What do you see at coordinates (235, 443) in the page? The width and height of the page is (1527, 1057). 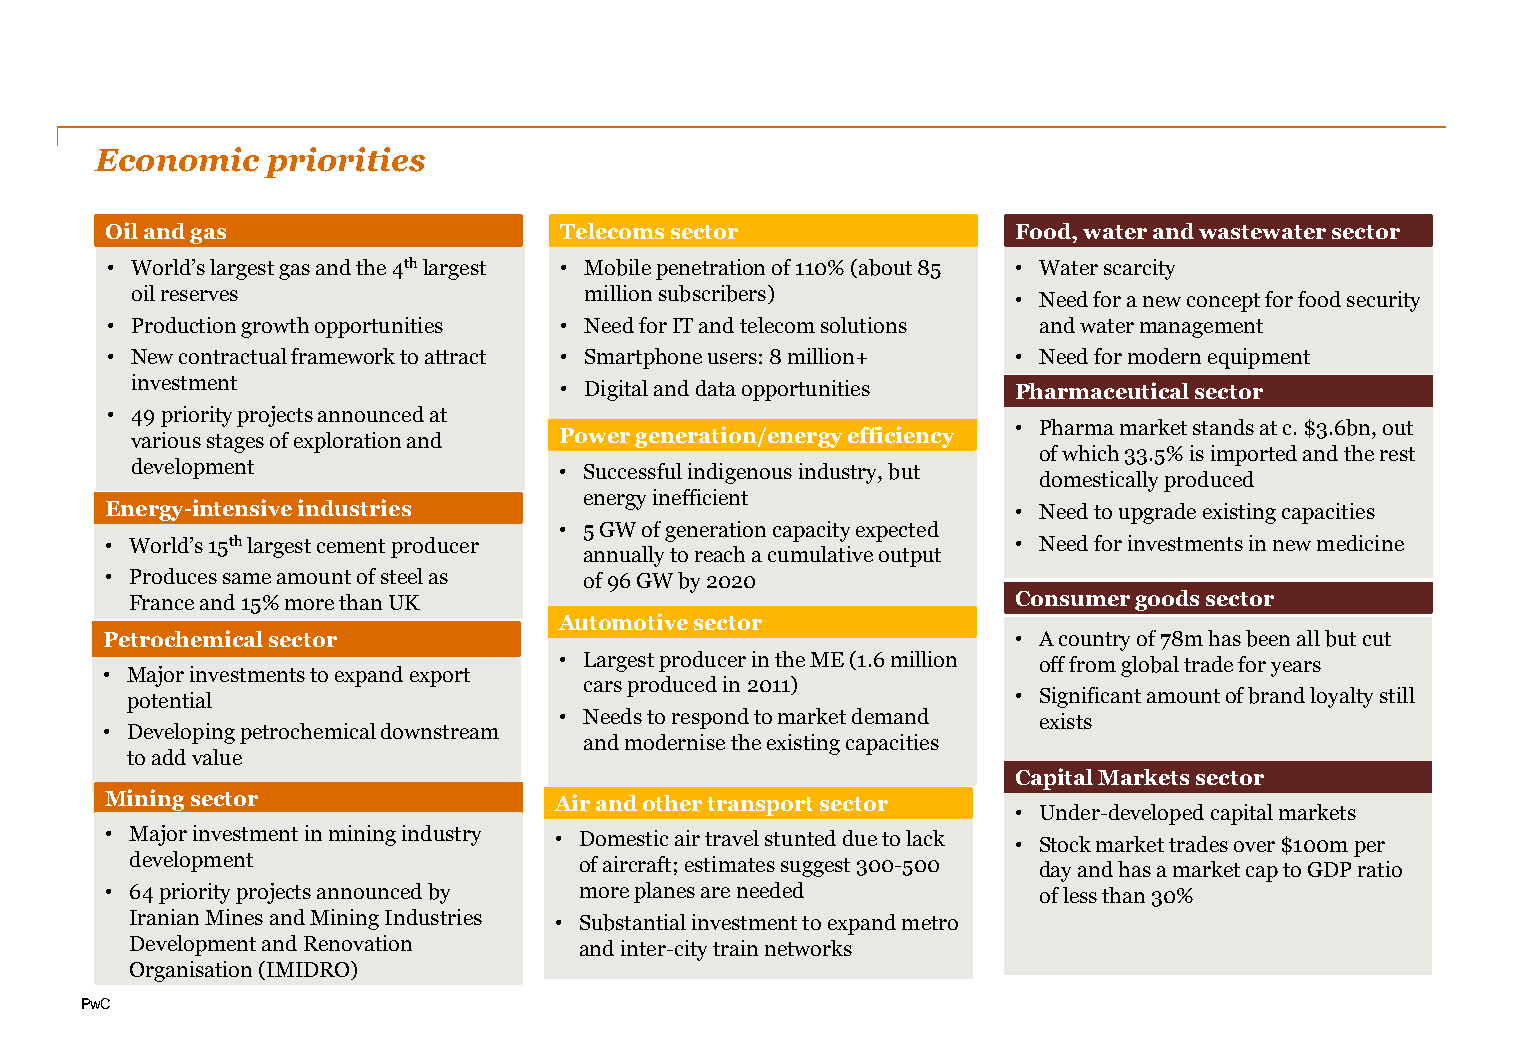 I see `stages` at bounding box center [235, 443].
